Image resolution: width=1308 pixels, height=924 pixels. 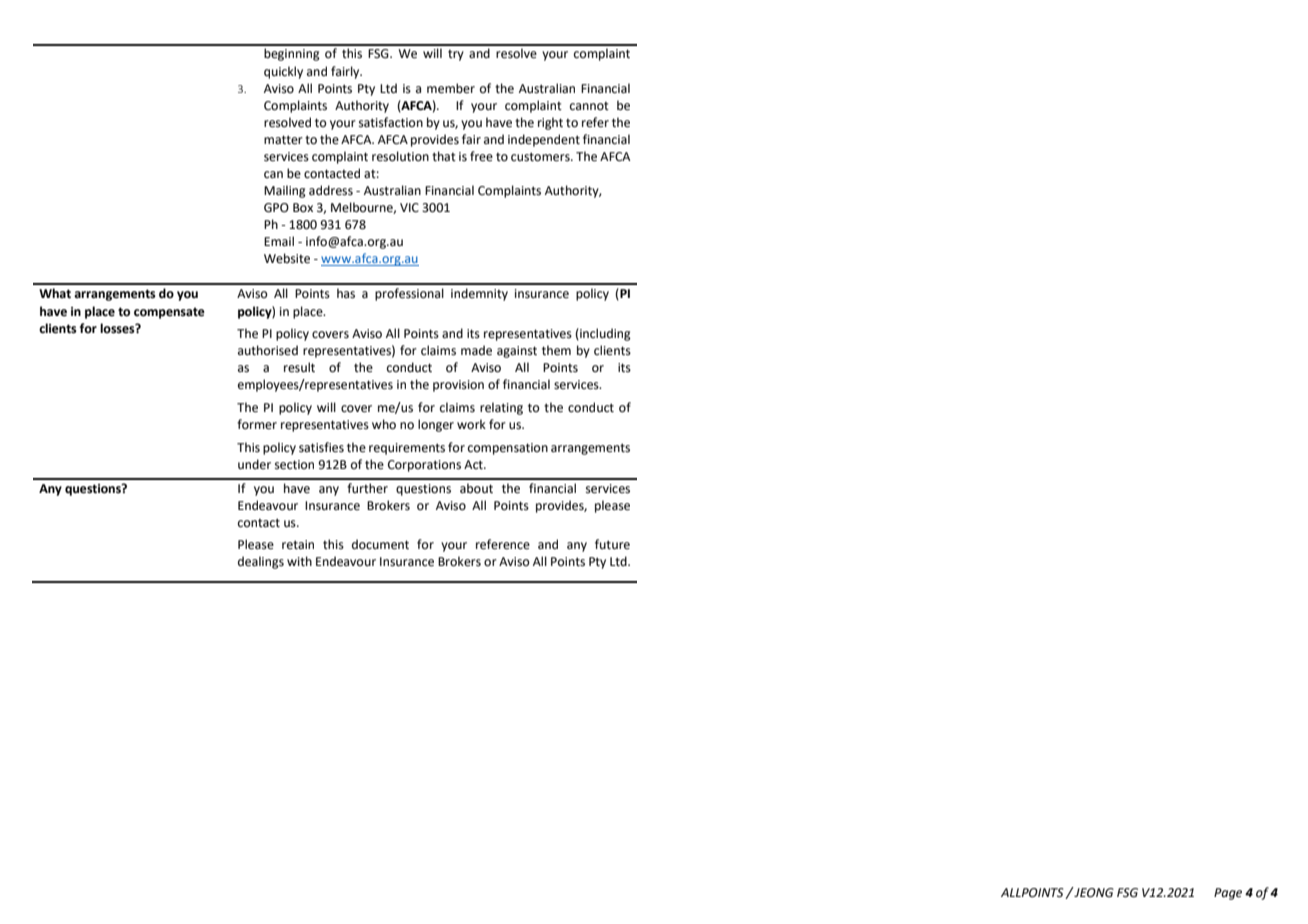 What do you see at coordinates (589, 106) in the screenshot?
I see `cannot` at bounding box center [589, 106].
